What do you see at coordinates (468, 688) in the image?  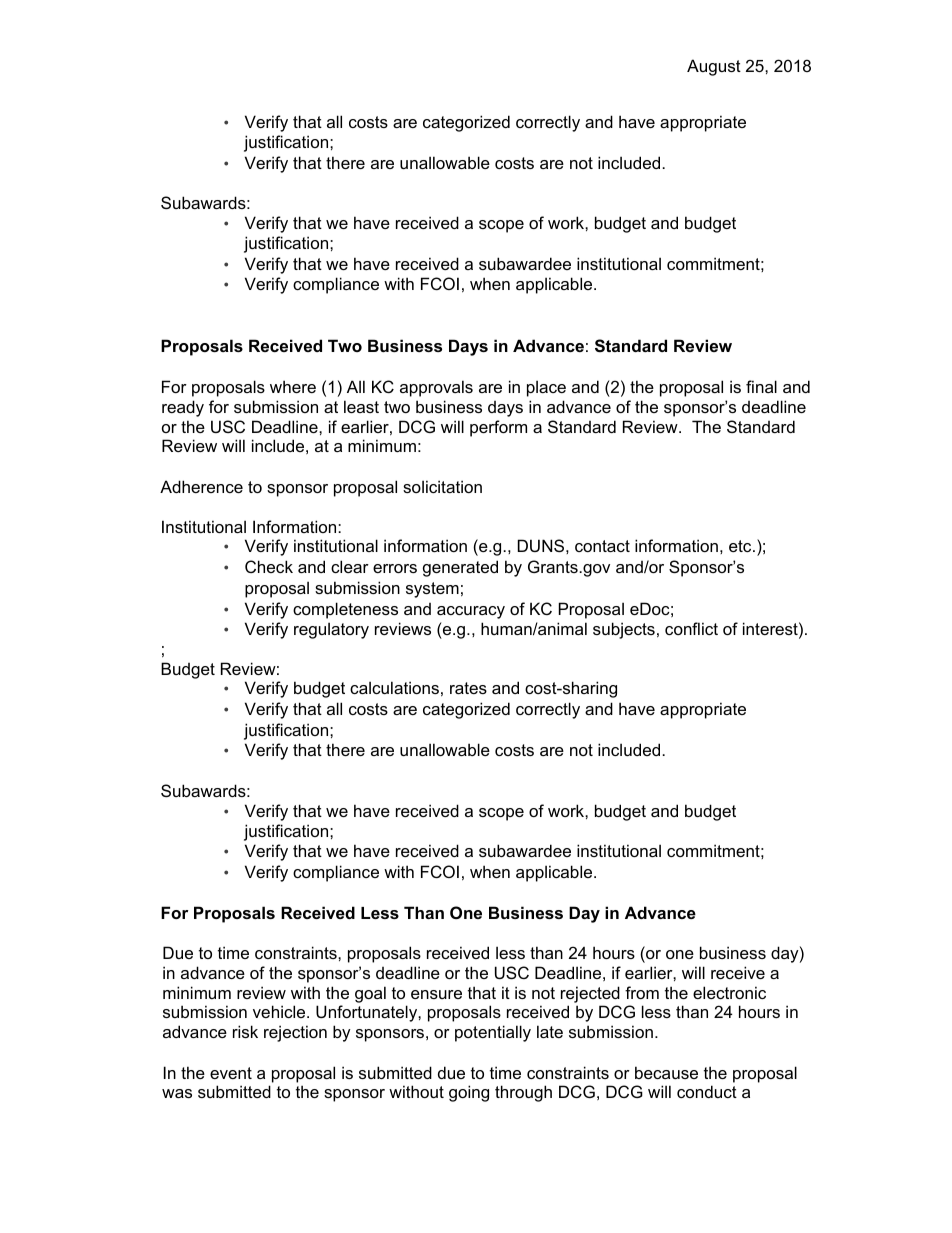 I see `rates` at bounding box center [468, 688].
